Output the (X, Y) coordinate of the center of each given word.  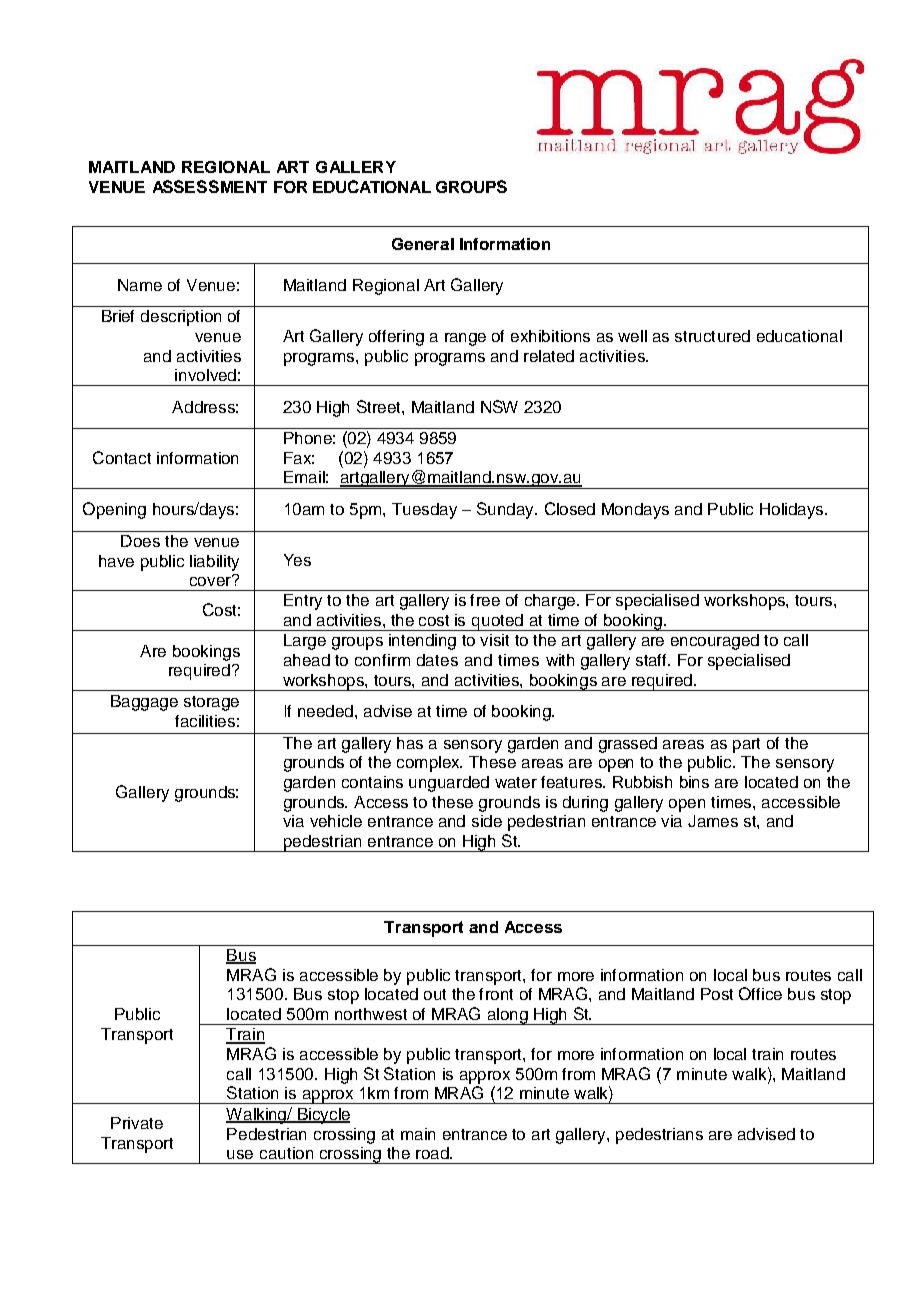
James (713, 821)
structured (712, 336)
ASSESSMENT (210, 186)
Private (137, 1123)
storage (211, 703)
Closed (570, 508)
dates (437, 660)
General (423, 244)
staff (652, 660)
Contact (122, 457)
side (487, 821)
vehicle (336, 821)
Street (380, 406)
